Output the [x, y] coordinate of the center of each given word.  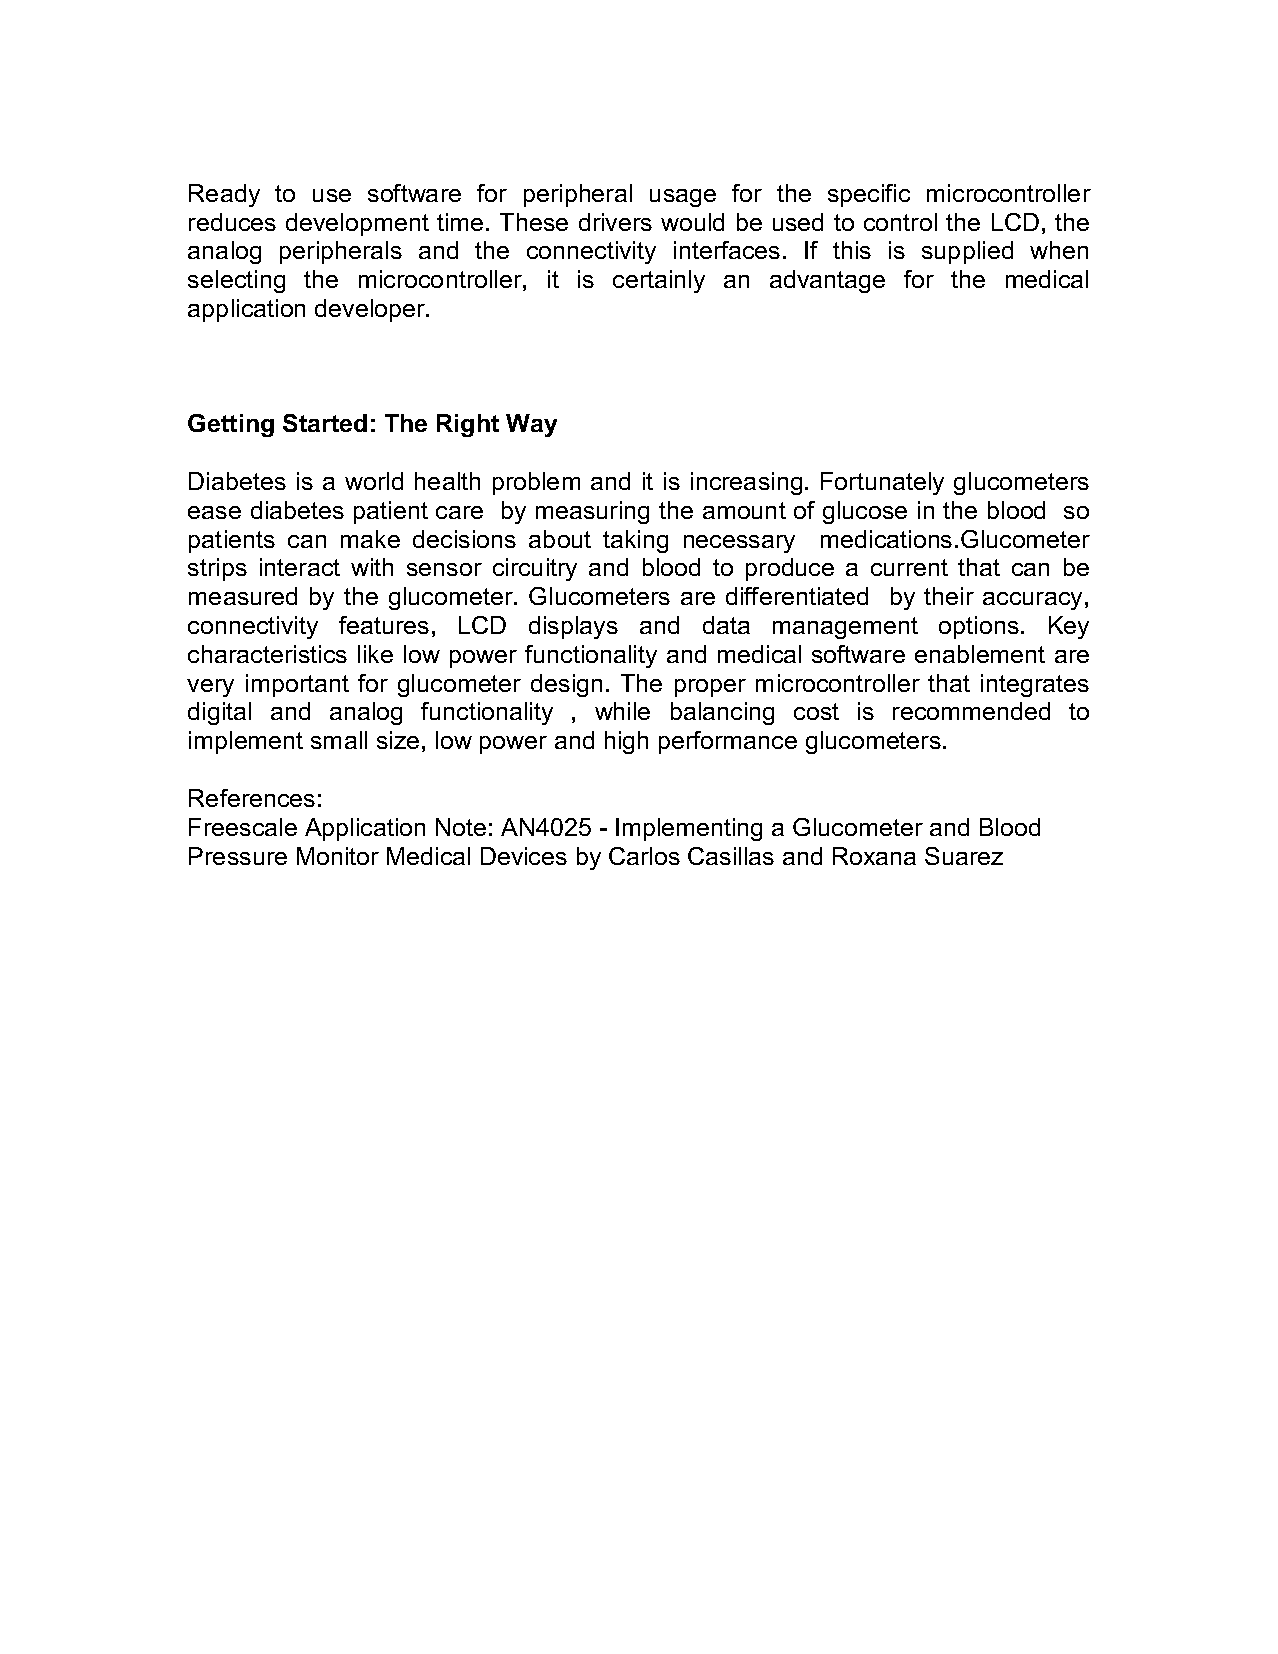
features [384, 625]
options [979, 627]
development [357, 224]
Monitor [338, 856]
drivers [615, 222]
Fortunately [882, 483]
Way [531, 425]
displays [573, 627]
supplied [967, 252]
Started [325, 423]
